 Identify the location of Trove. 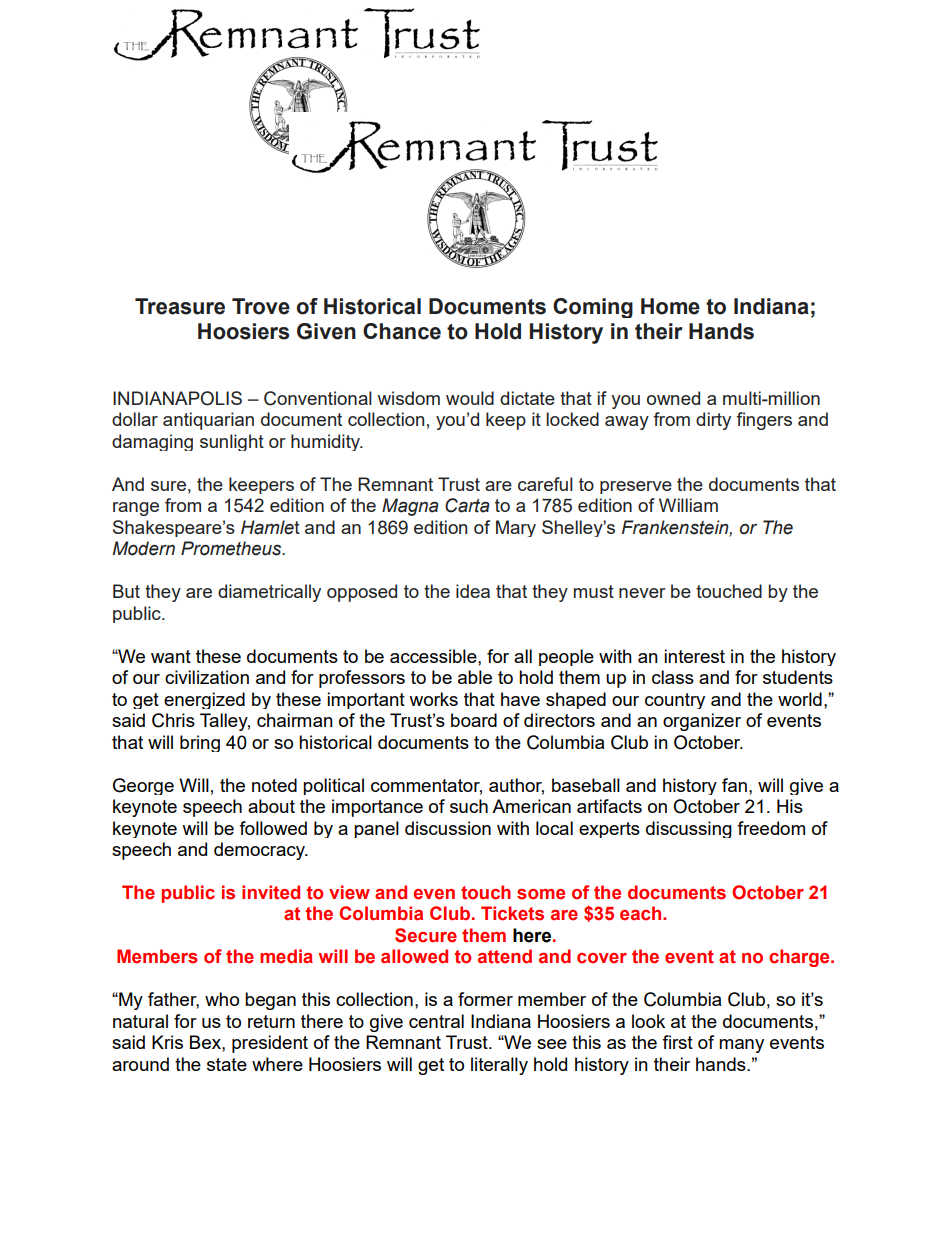
(261, 306).
